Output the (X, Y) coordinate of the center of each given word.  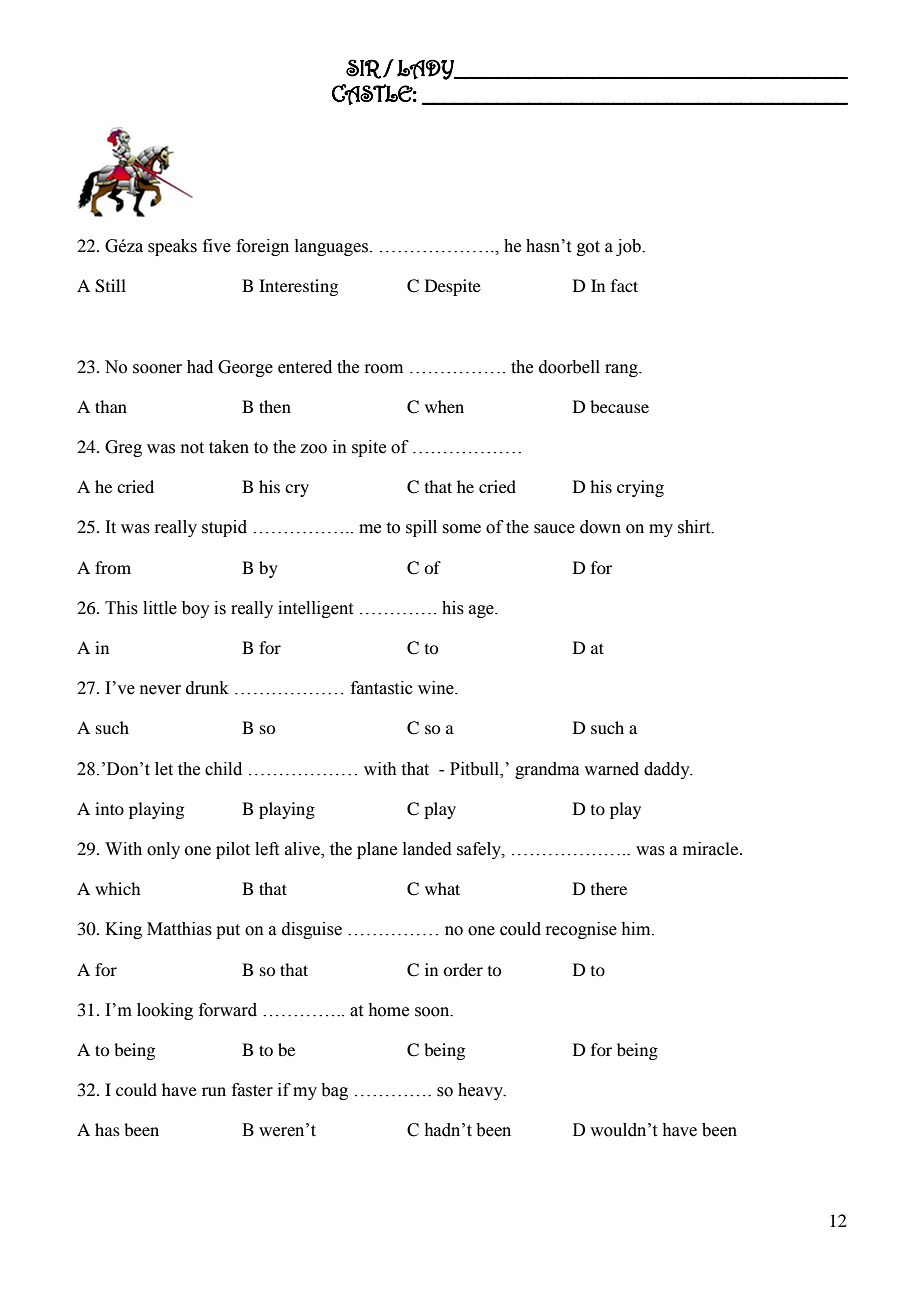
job (629, 247)
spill (421, 528)
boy (196, 609)
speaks (172, 247)
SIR (363, 69)
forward (228, 1010)
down (600, 527)
